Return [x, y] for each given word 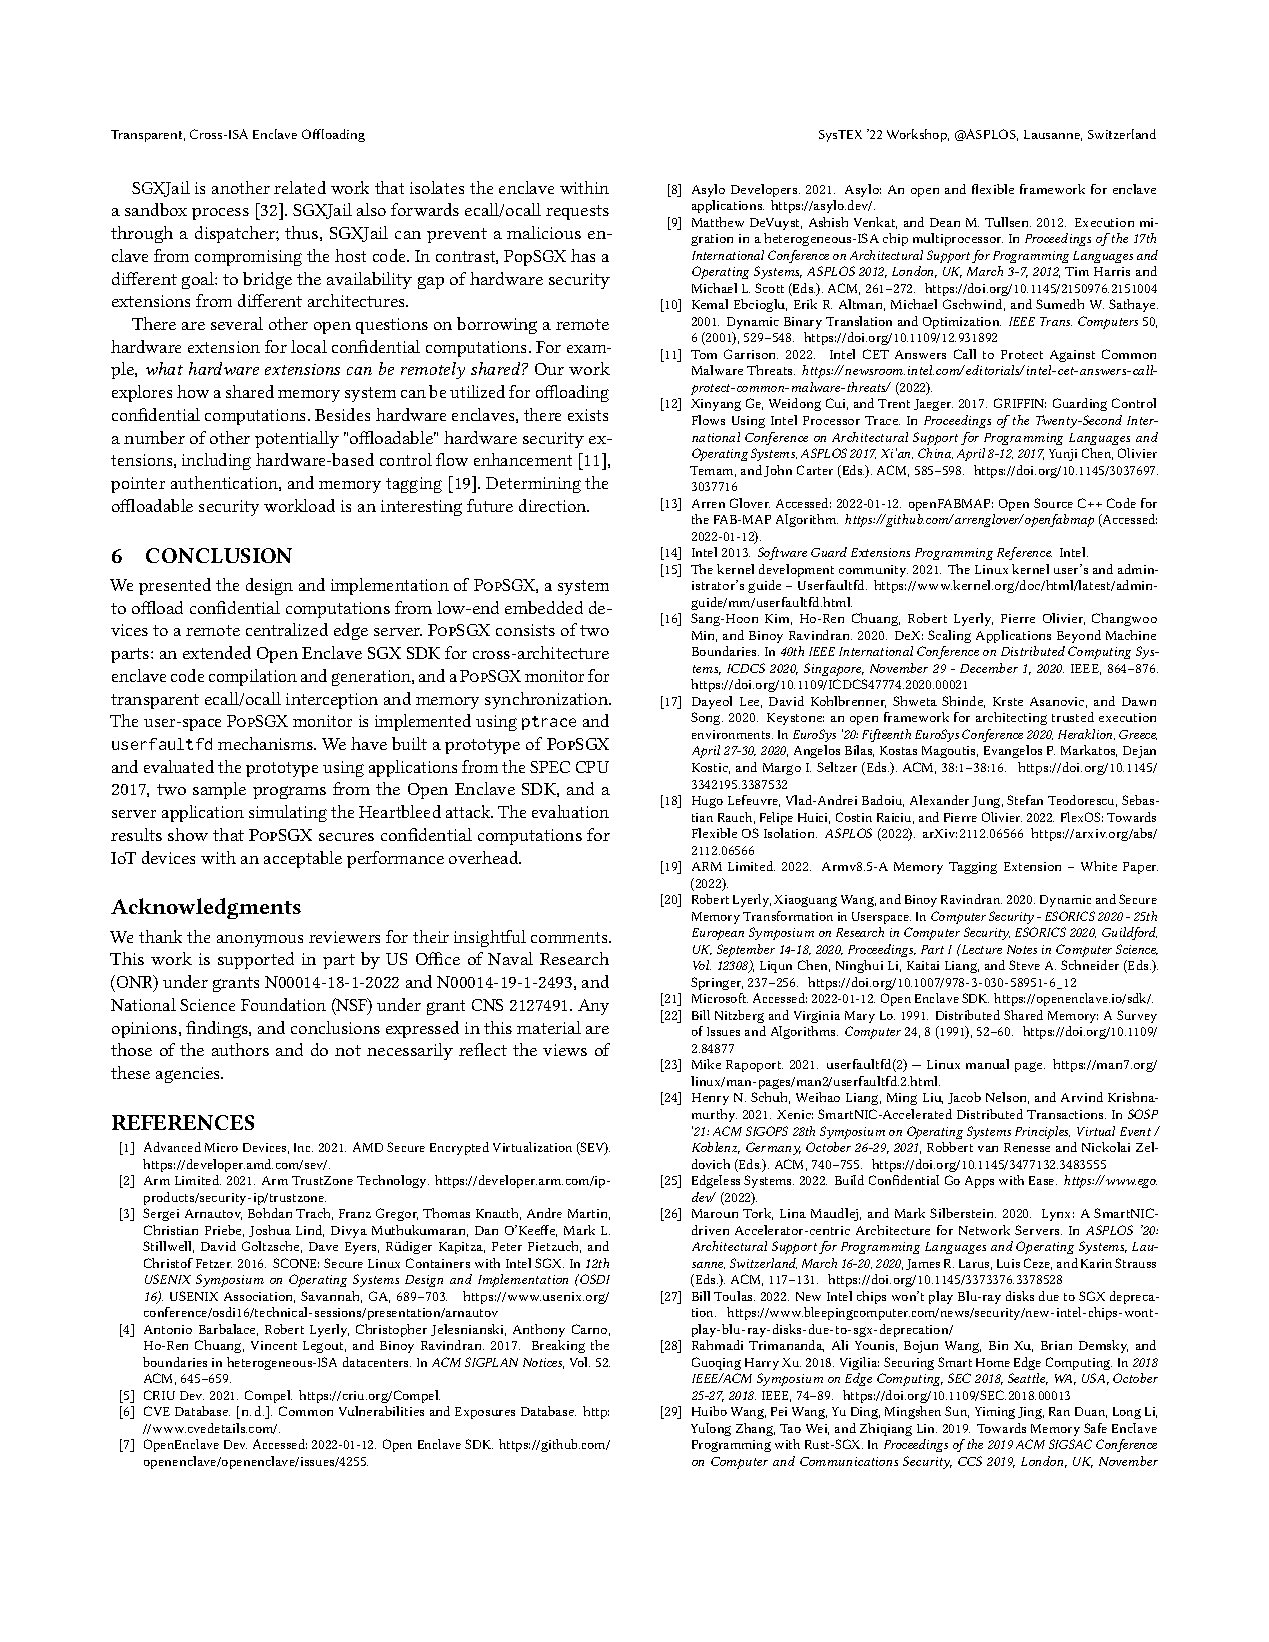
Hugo [707, 802]
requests [577, 212]
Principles [1042, 1132]
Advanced [172, 1147]
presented [175, 586]
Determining [533, 485]
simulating [288, 813]
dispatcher [236, 234]
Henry [710, 1099]
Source [1053, 503]
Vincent [274, 1345]
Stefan [1025, 800]
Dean [945, 222]
